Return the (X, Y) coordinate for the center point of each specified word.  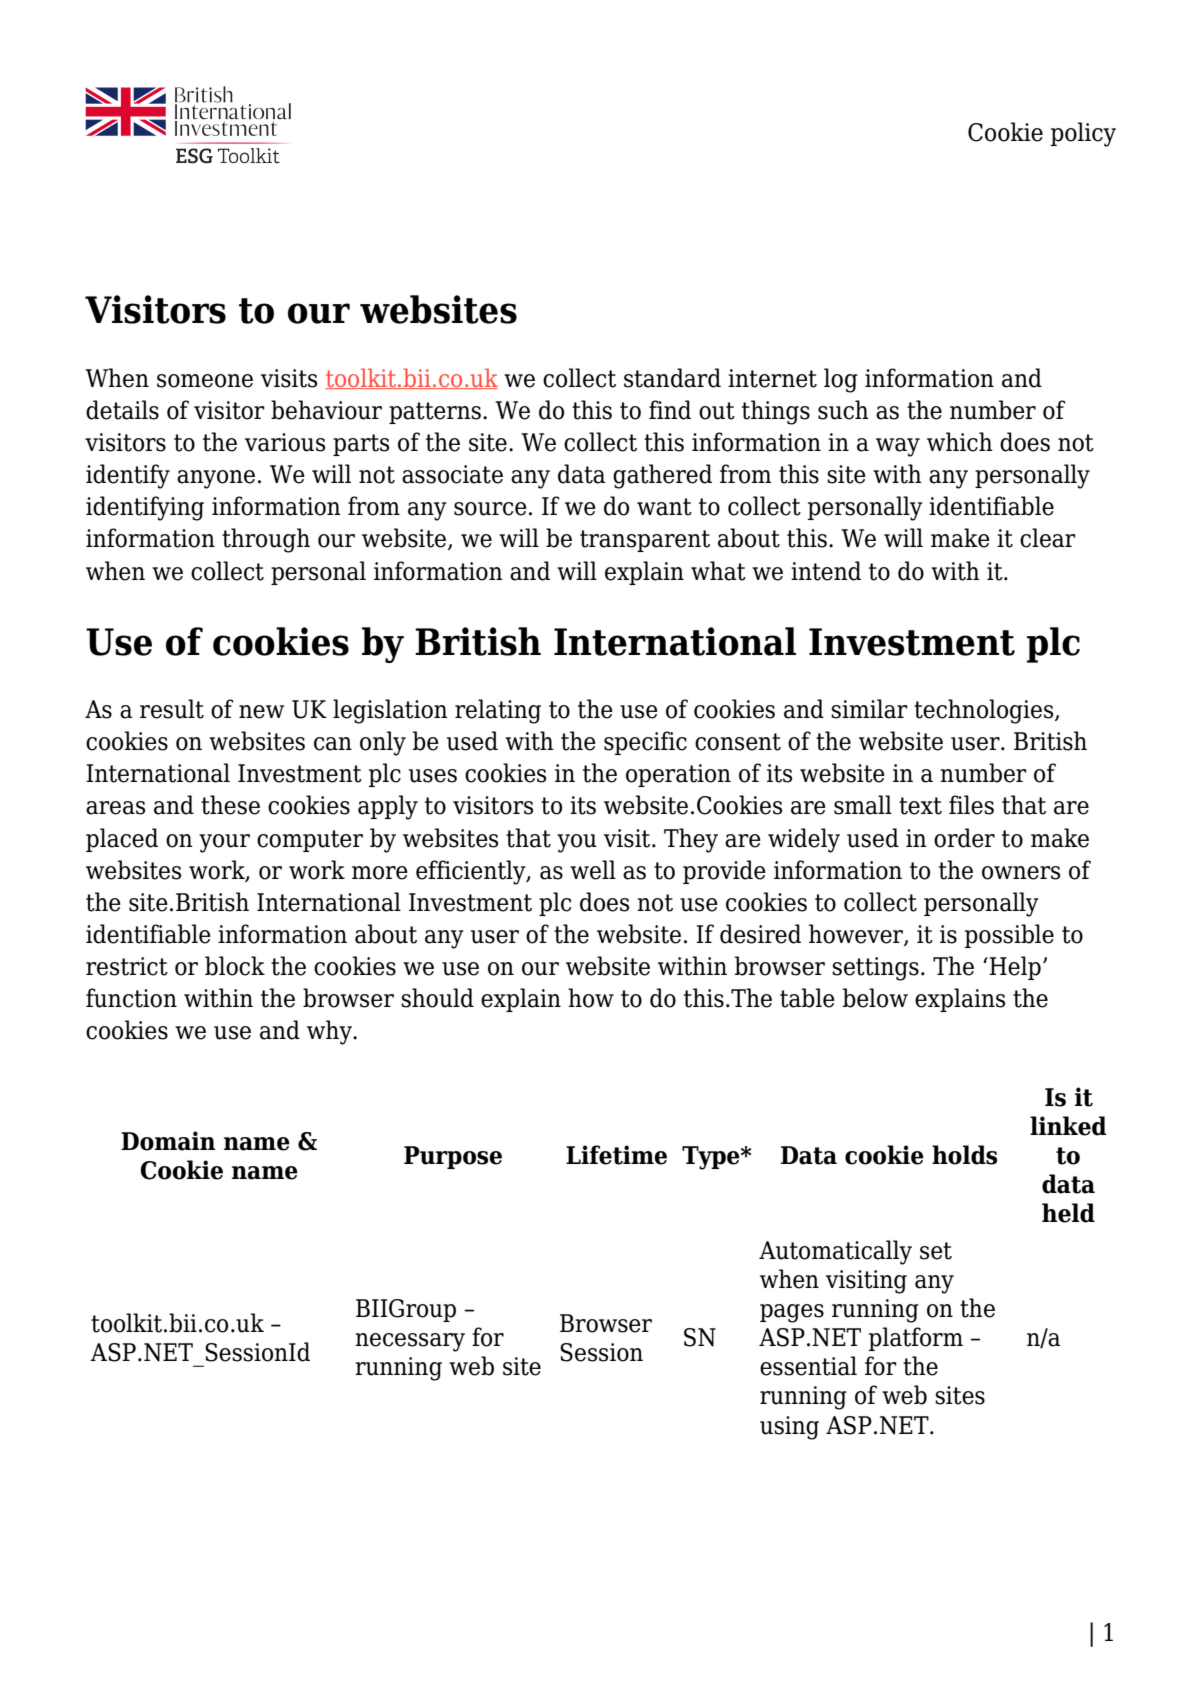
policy (1083, 134)
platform (916, 1339)
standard (672, 378)
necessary (410, 1342)
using (789, 1428)
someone (205, 381)
